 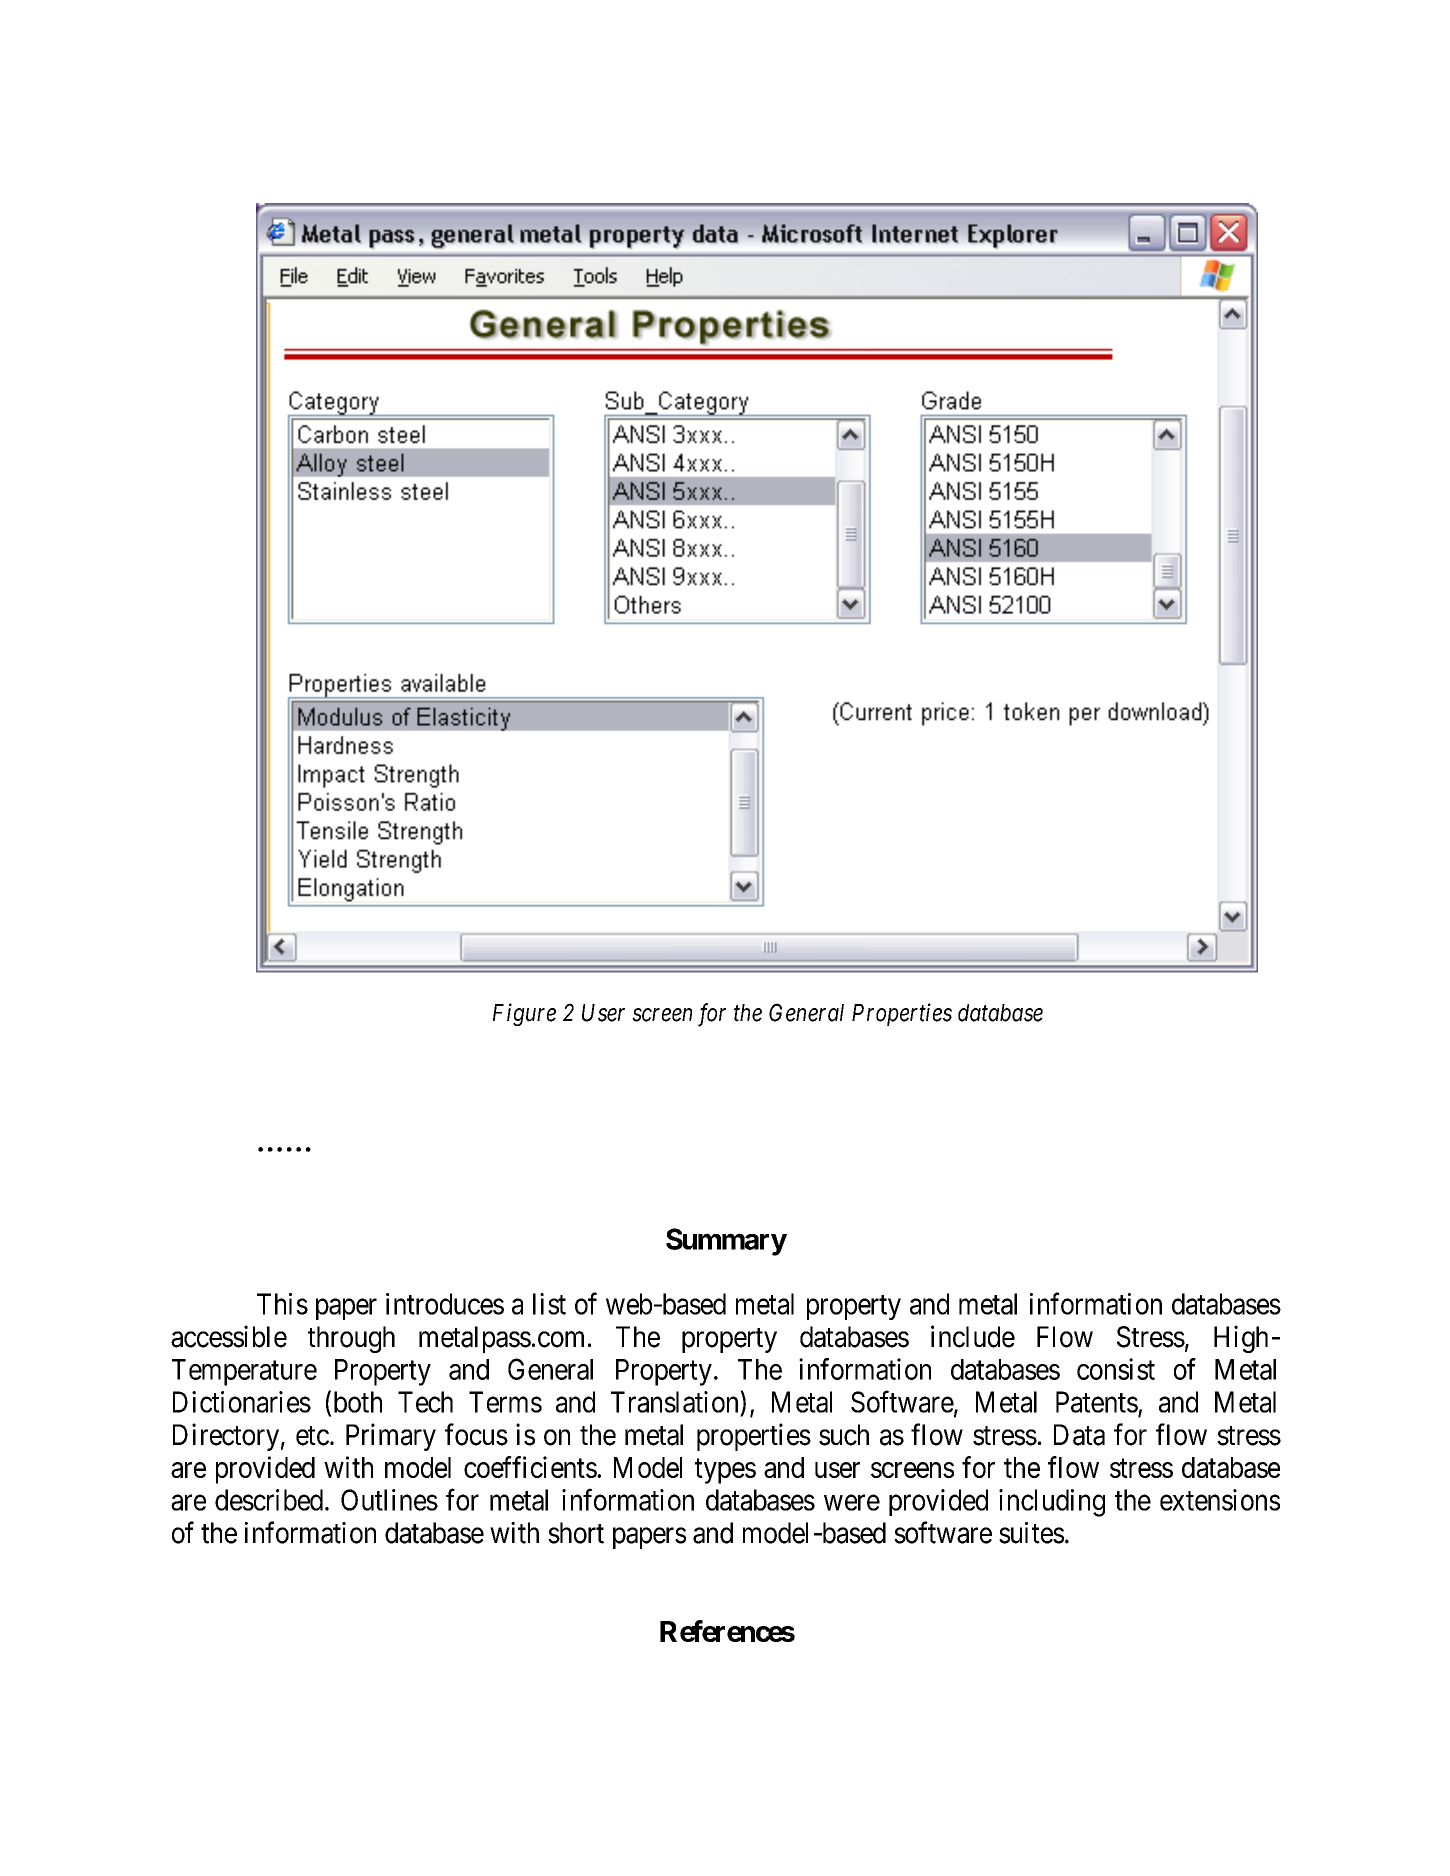 I want to click on Summary, so click(x=726, y=1242).
